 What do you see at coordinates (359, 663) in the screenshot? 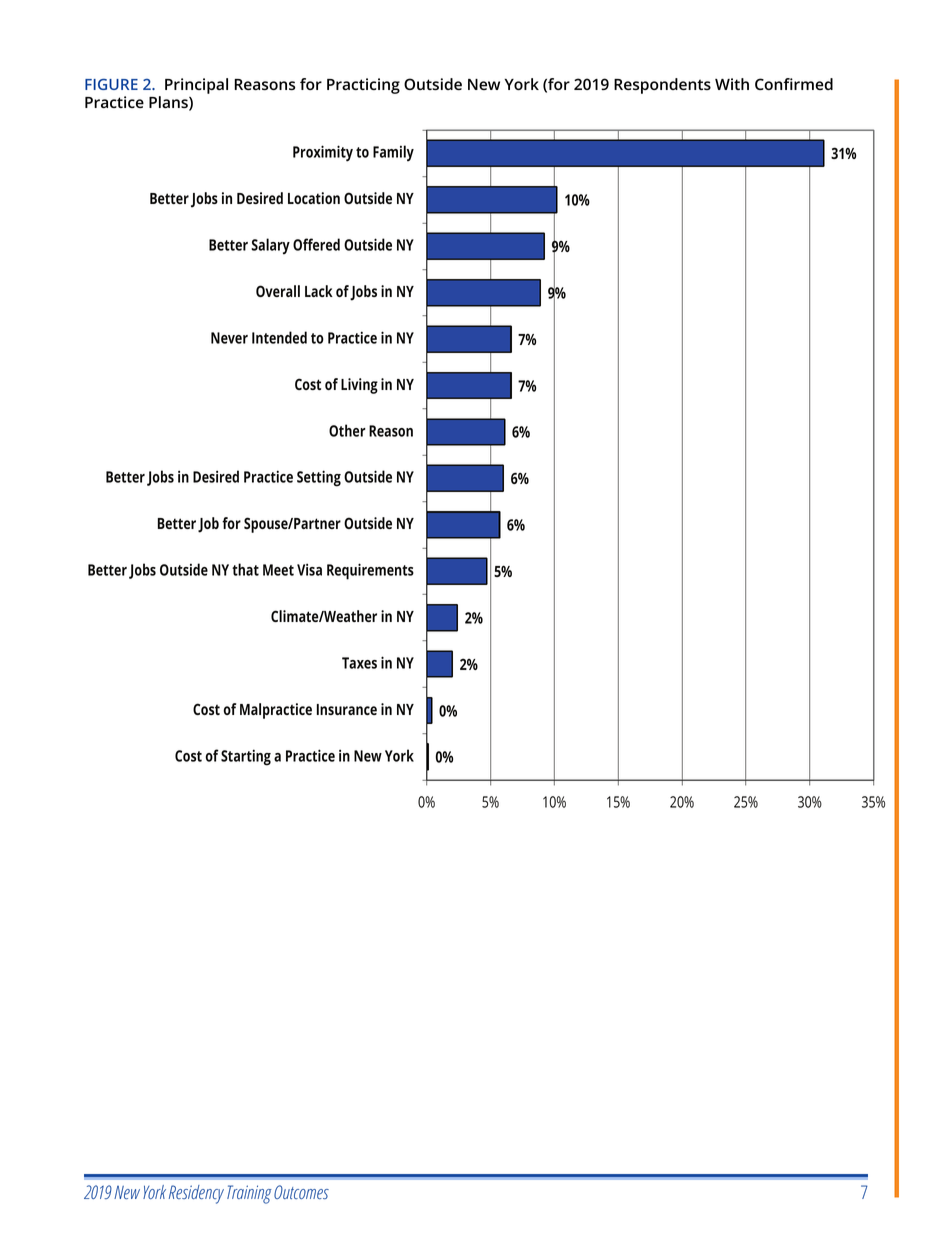
I see `Taxes` at bounding box center [359, 663].
